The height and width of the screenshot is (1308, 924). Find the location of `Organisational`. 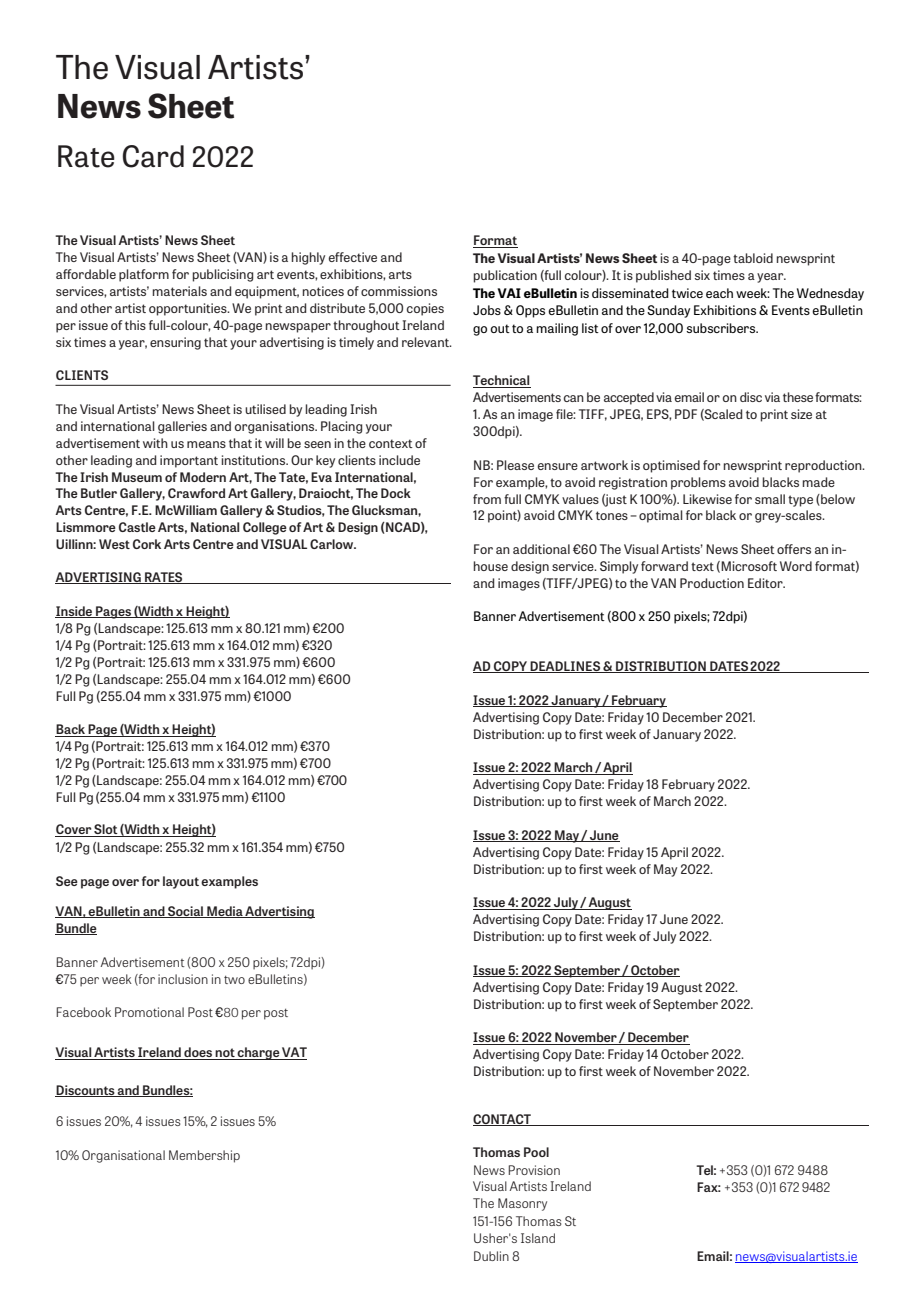

Organisational is located at coordinates (123, 1156).
